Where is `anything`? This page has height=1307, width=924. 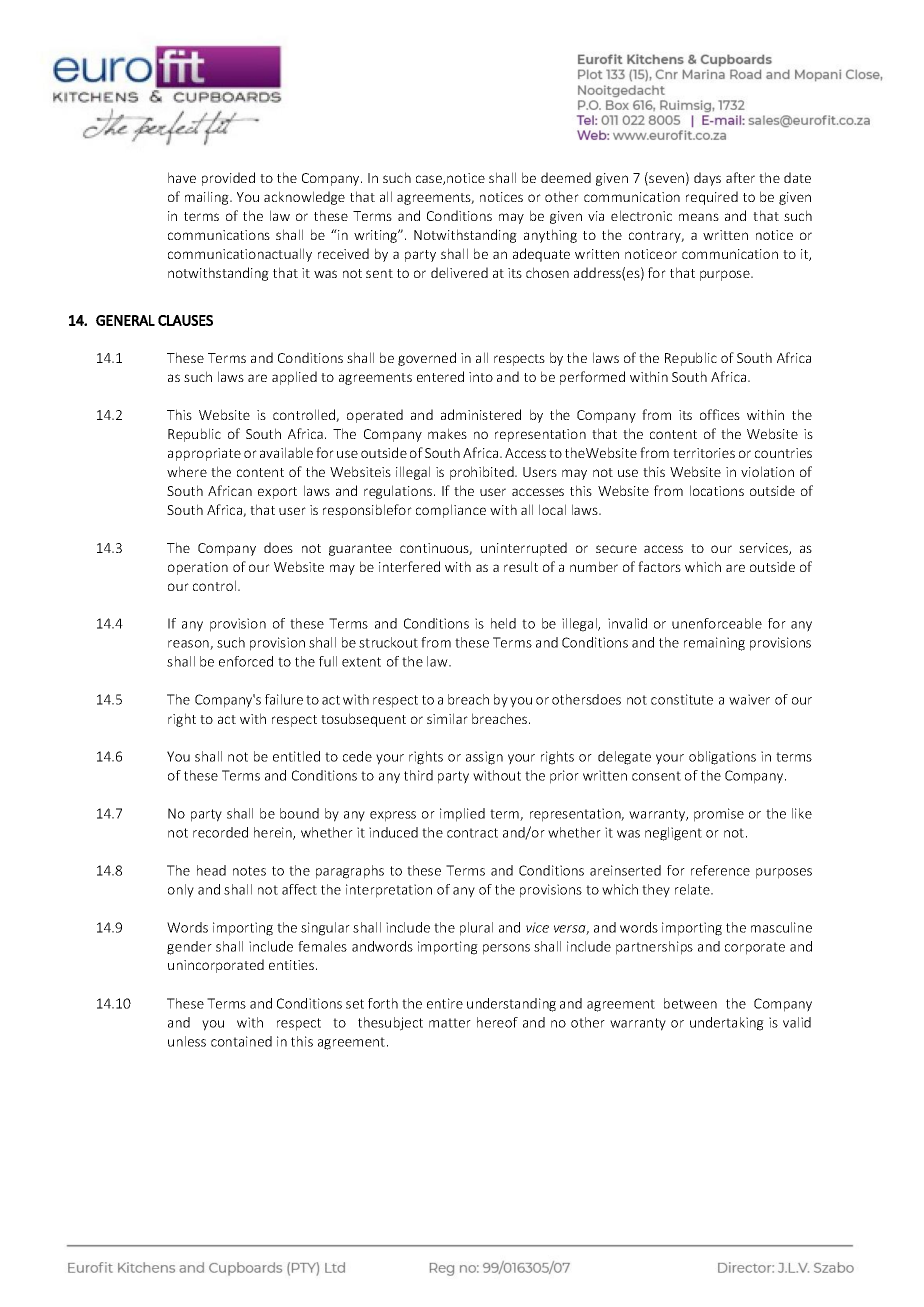 anything is located at coordinates (550, 236).
